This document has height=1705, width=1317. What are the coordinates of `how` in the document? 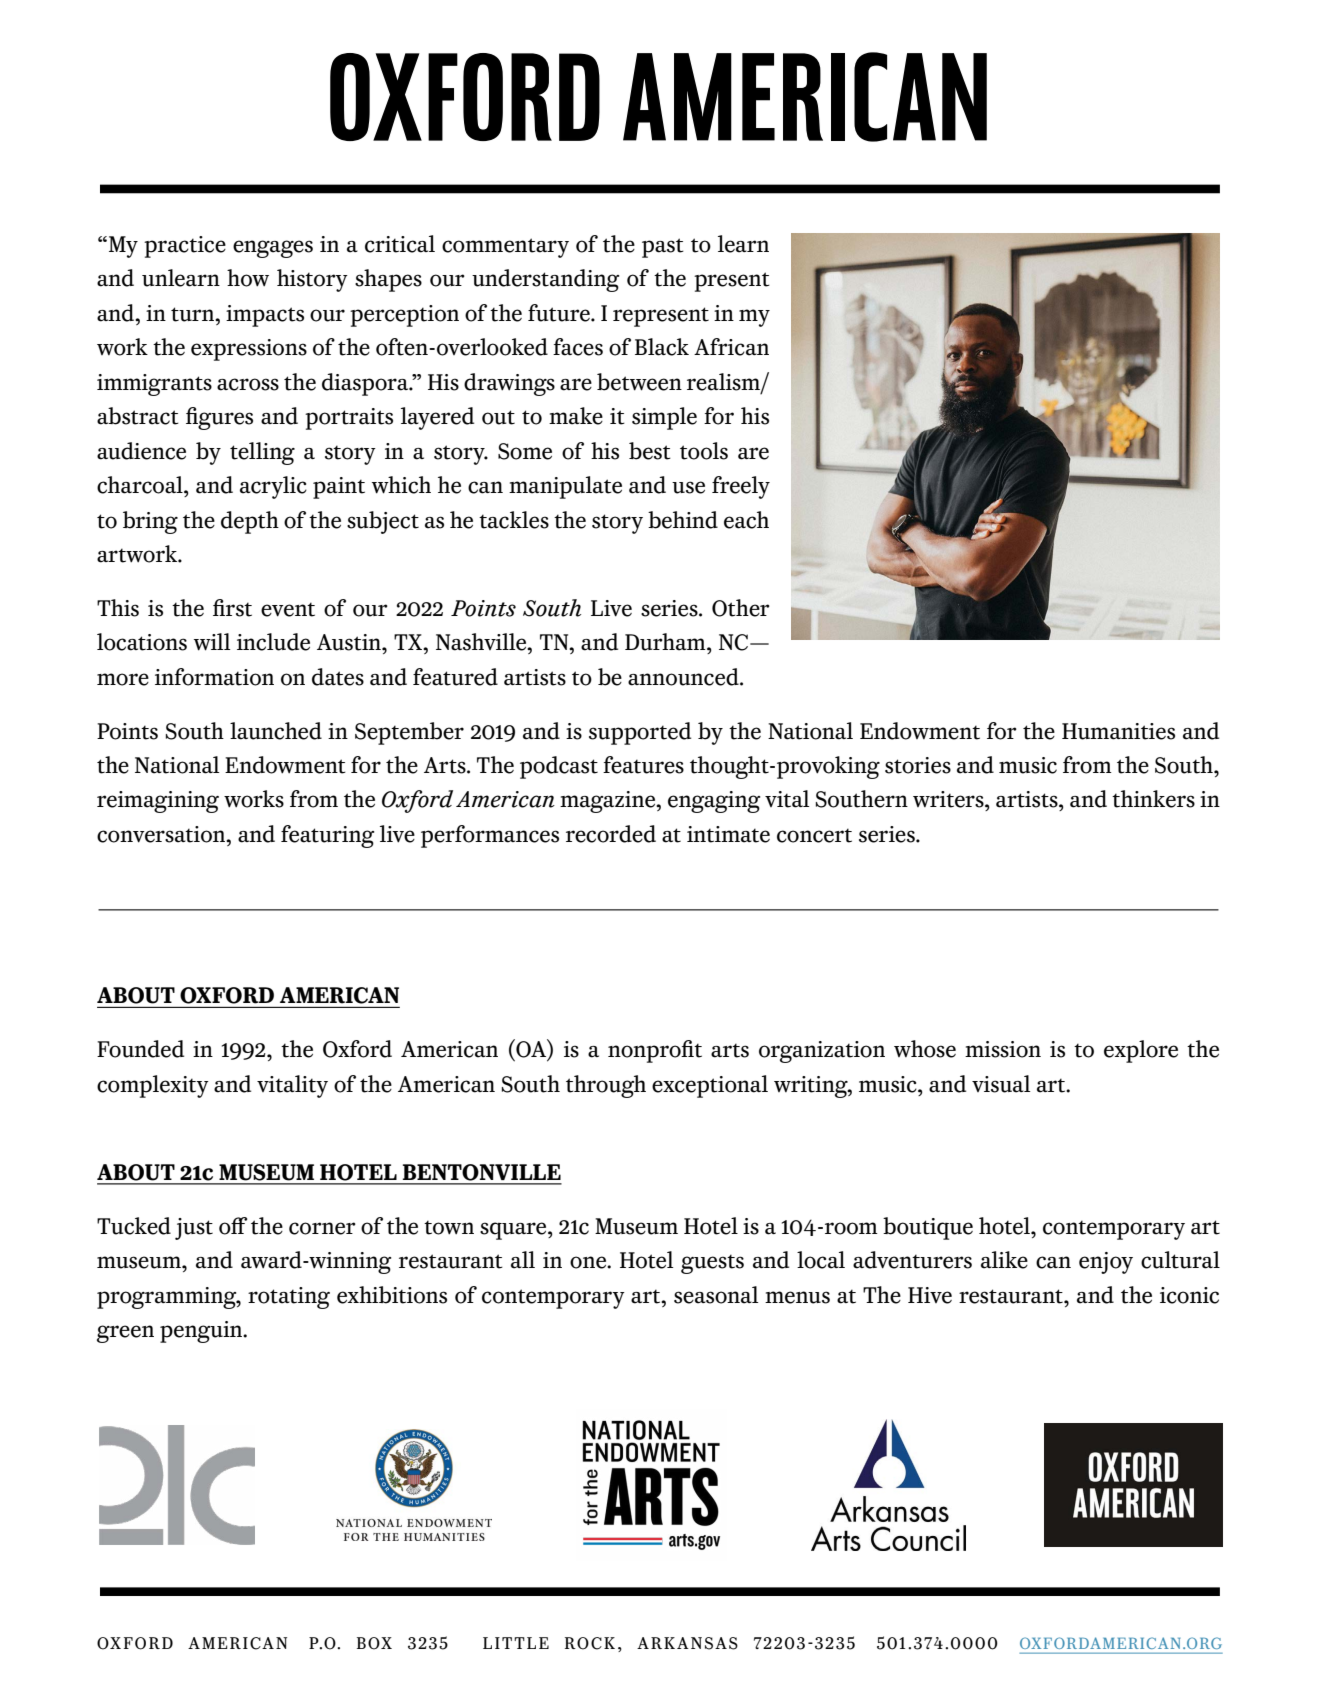 It's located at (248, 278).
